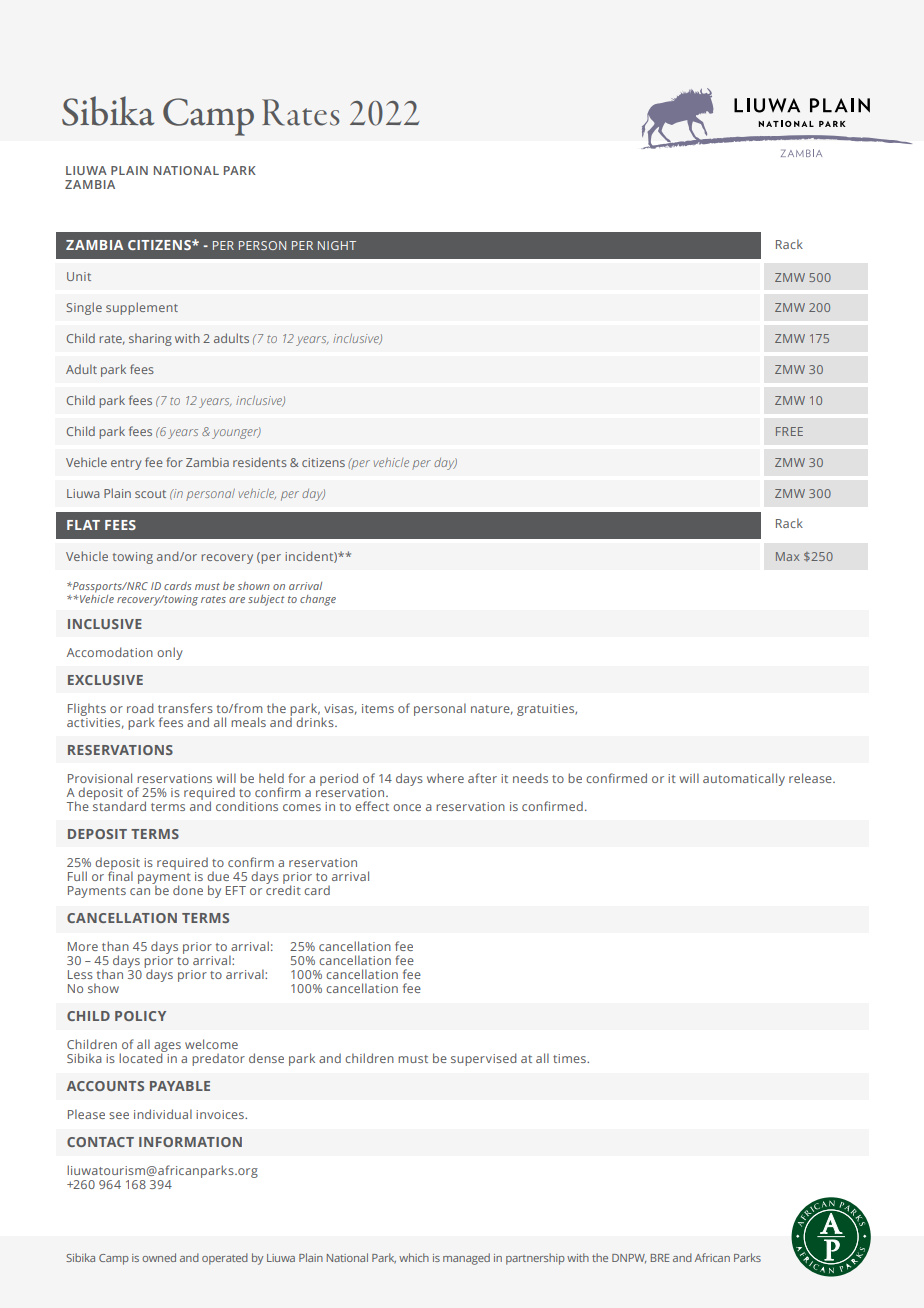 Image resolution: width=924 pixels, height=1308 pixels. Describe the element at coordinates (159, 1257) in the screenshot. I see `owned` at that location.
